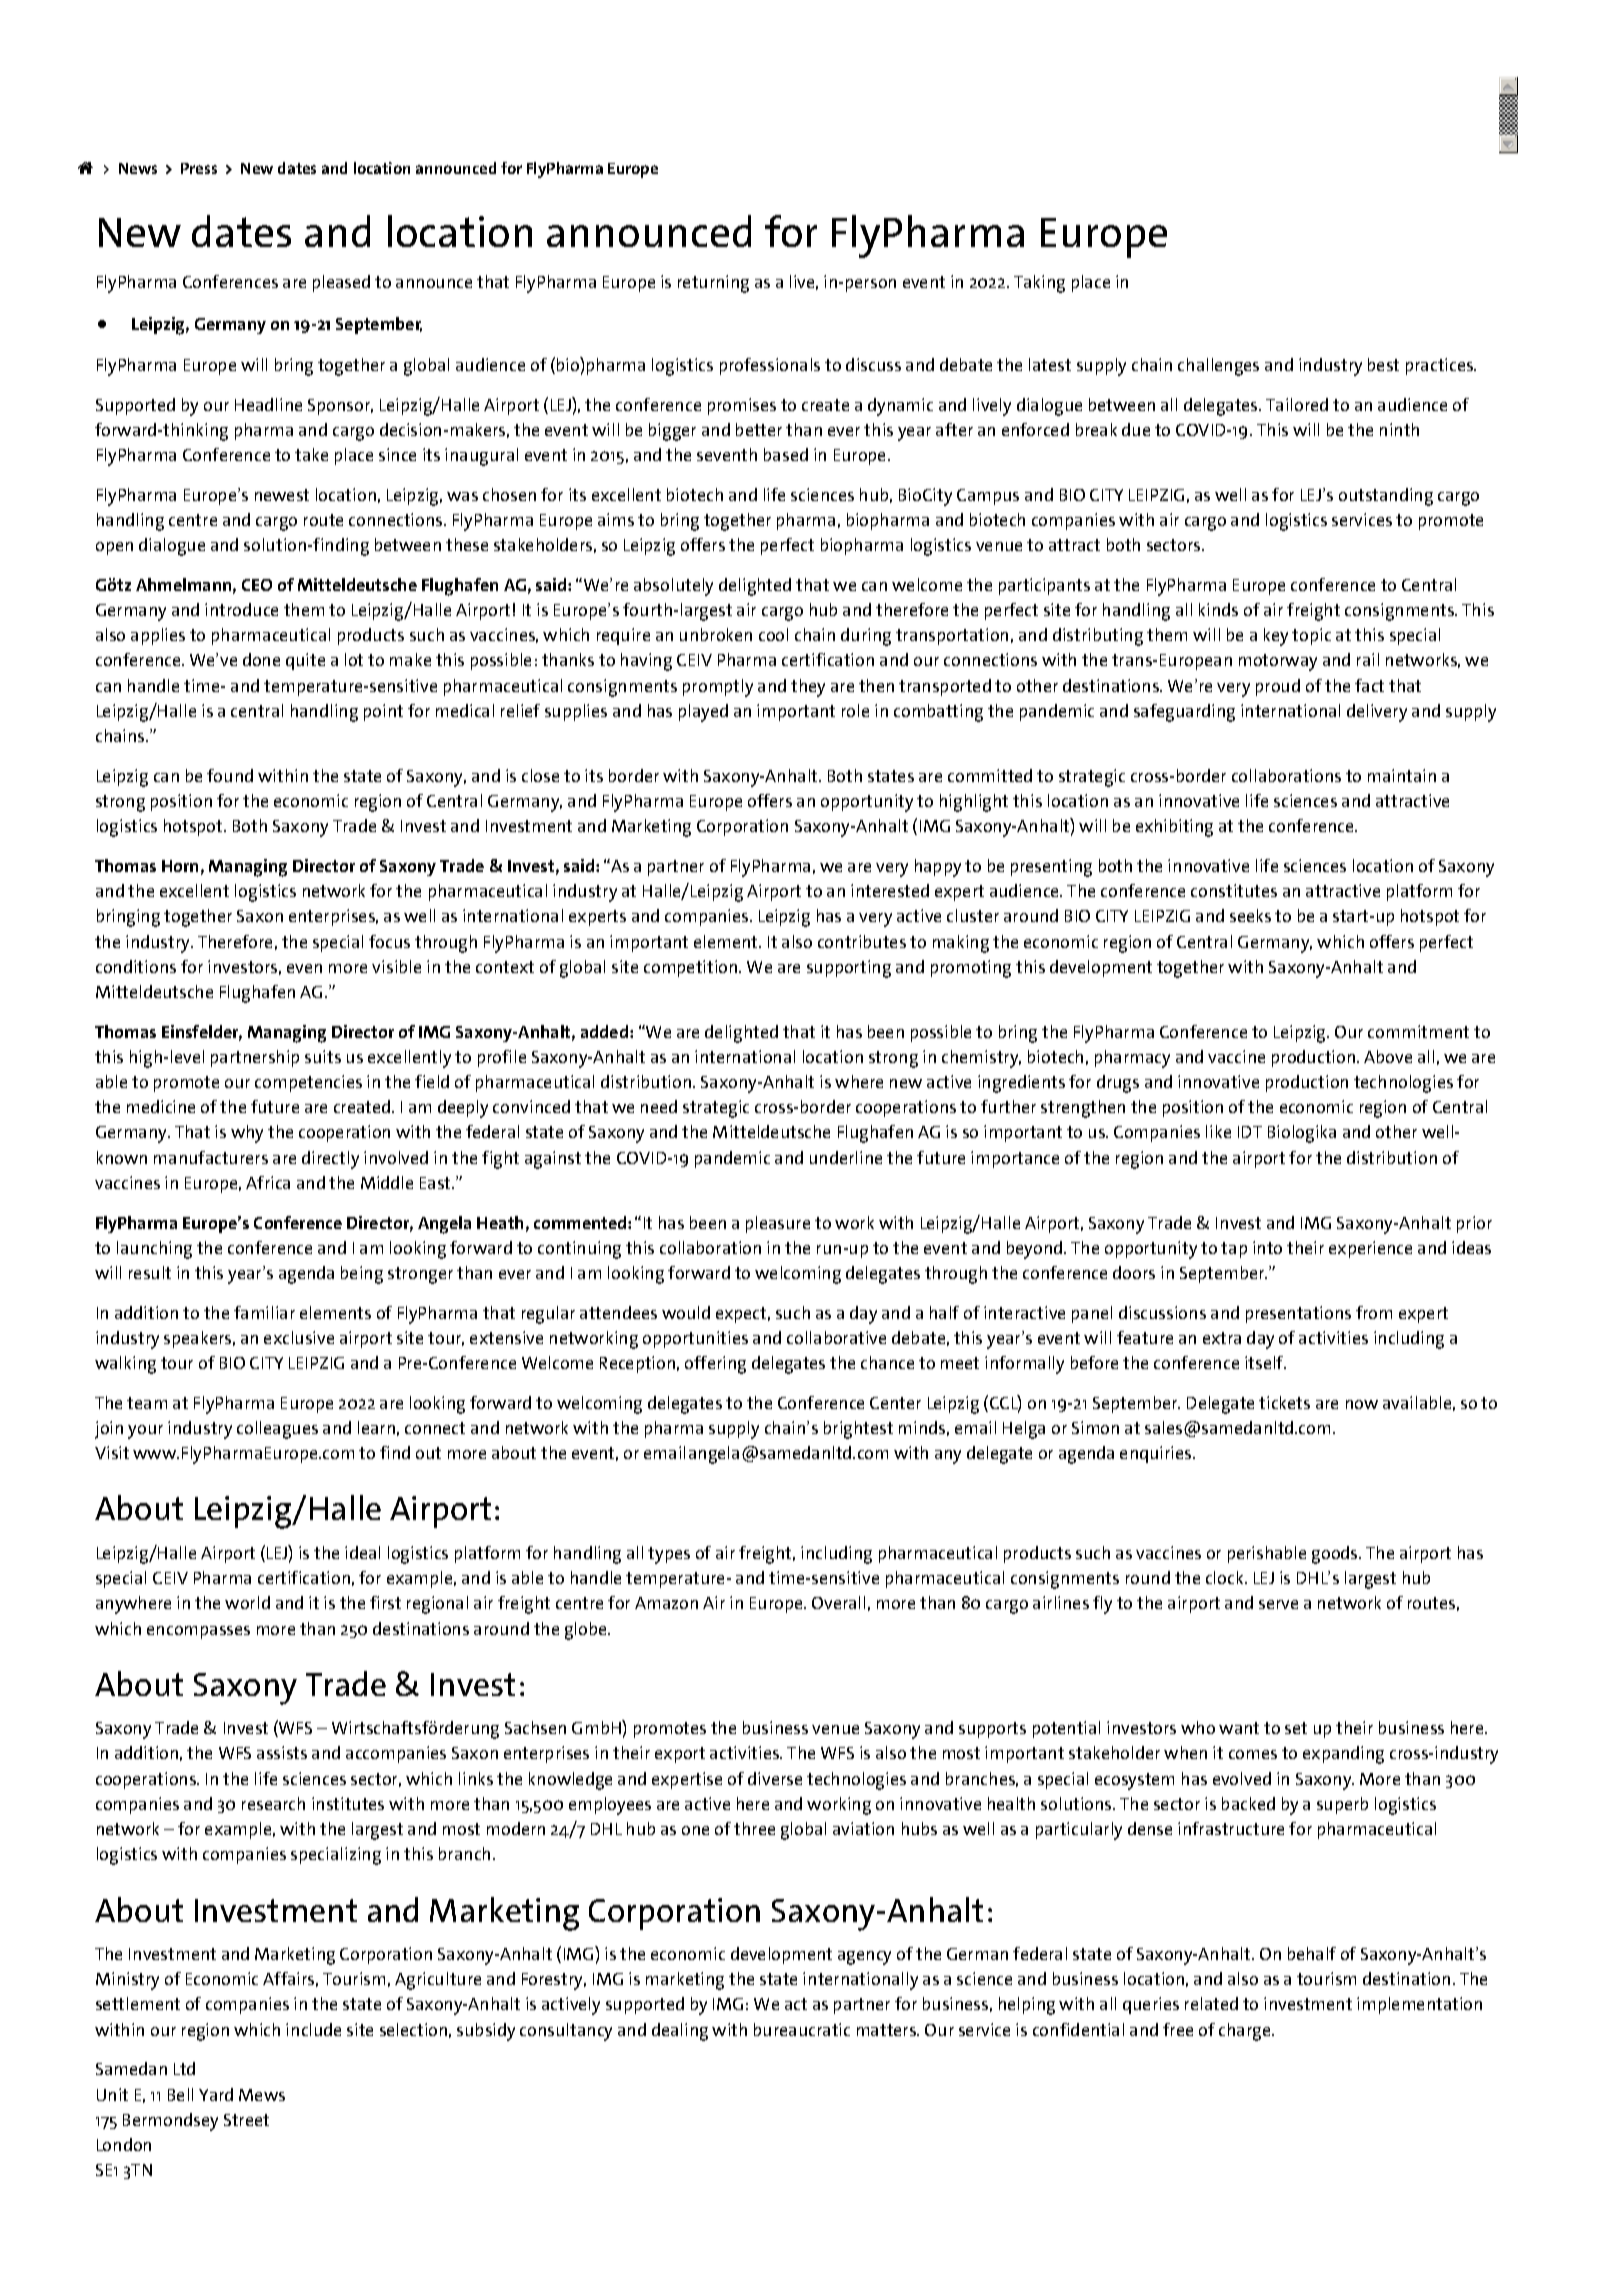  I want to click on Horn, so click(180, 866).
